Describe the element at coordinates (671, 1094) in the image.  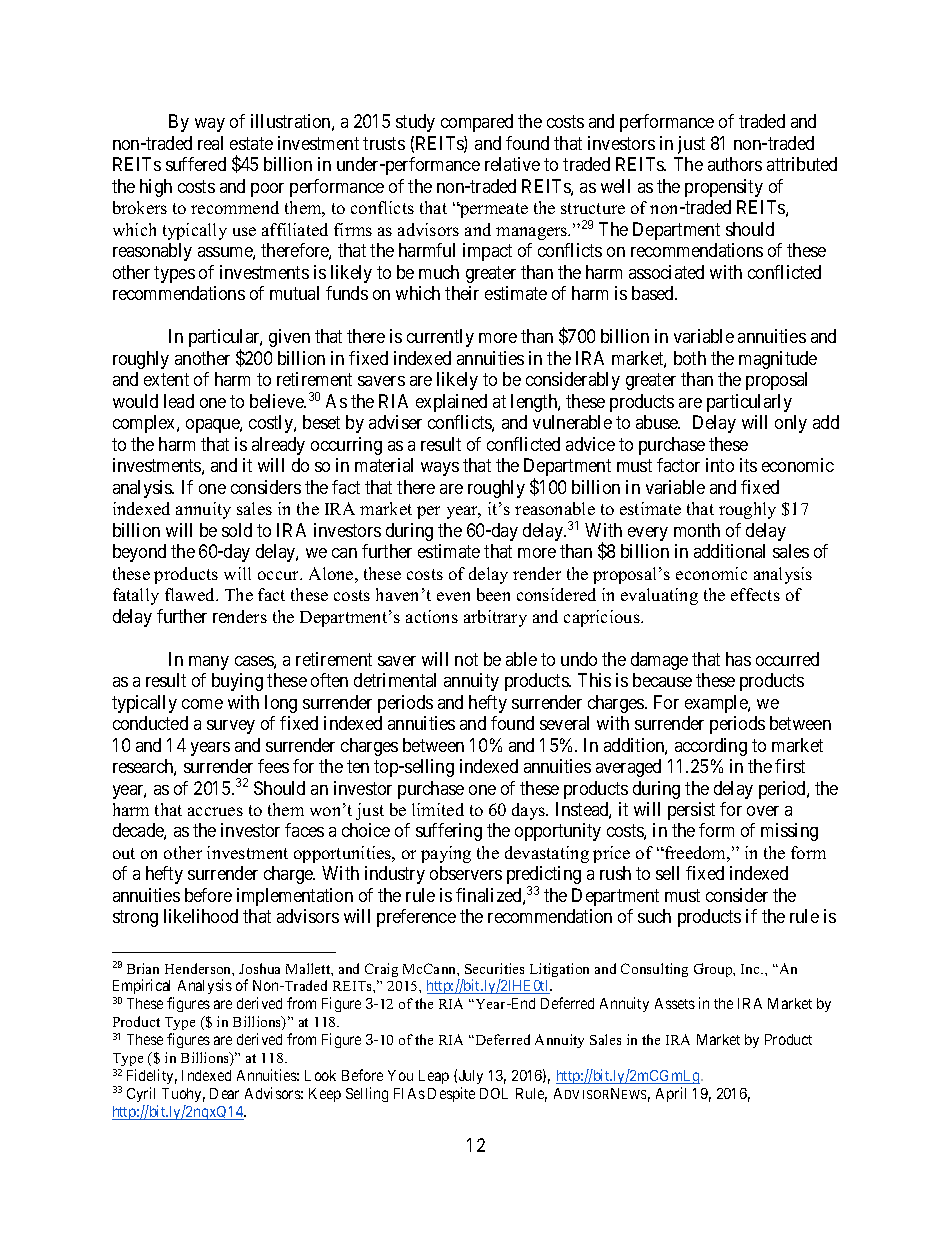
I see `April` at that location.
